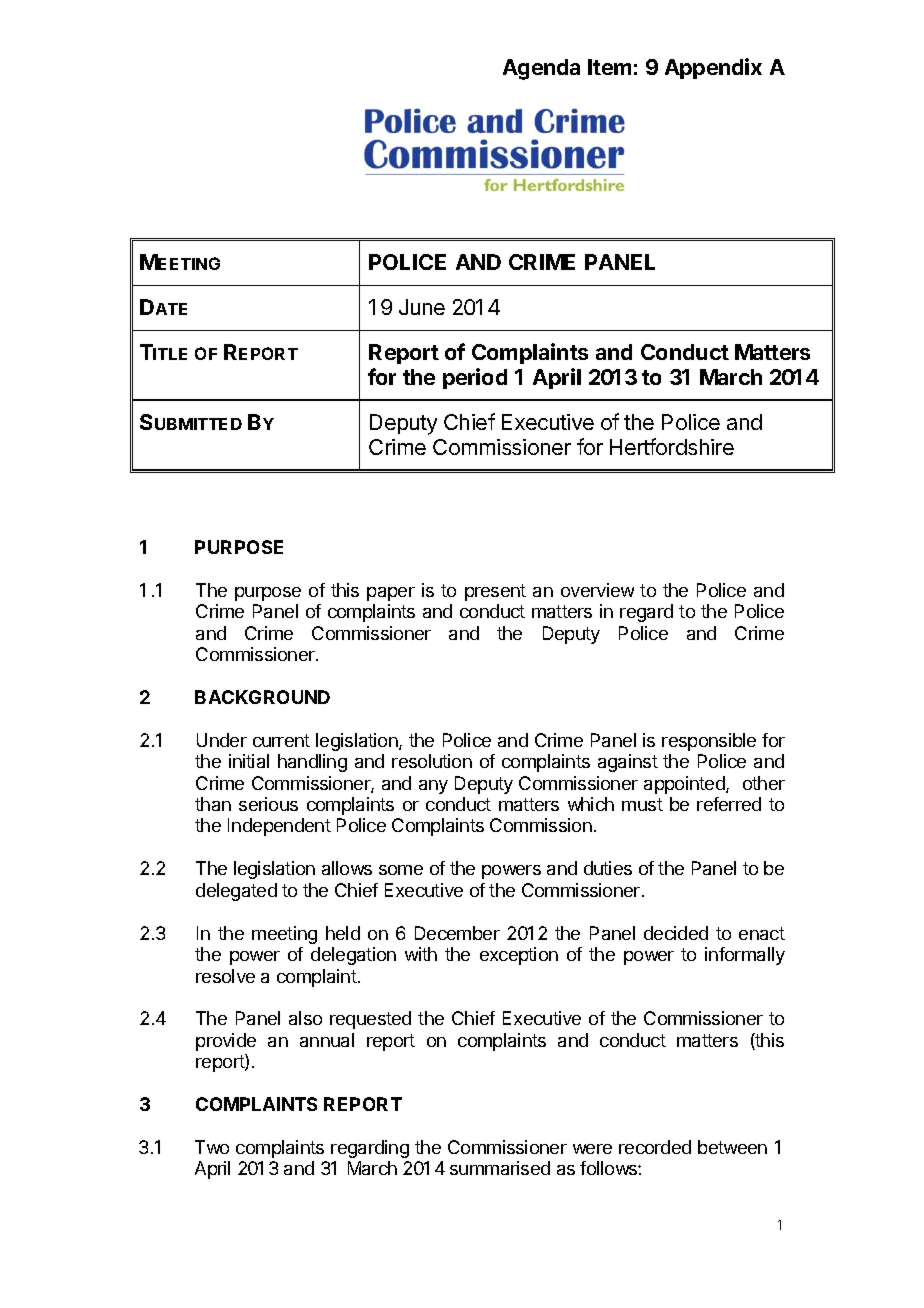 This screenshot has width=924, height=1308. What do you see at coordinates (500, 1168) in the screenshot?
I see `summarised` at bounding box center [500, 1168].
